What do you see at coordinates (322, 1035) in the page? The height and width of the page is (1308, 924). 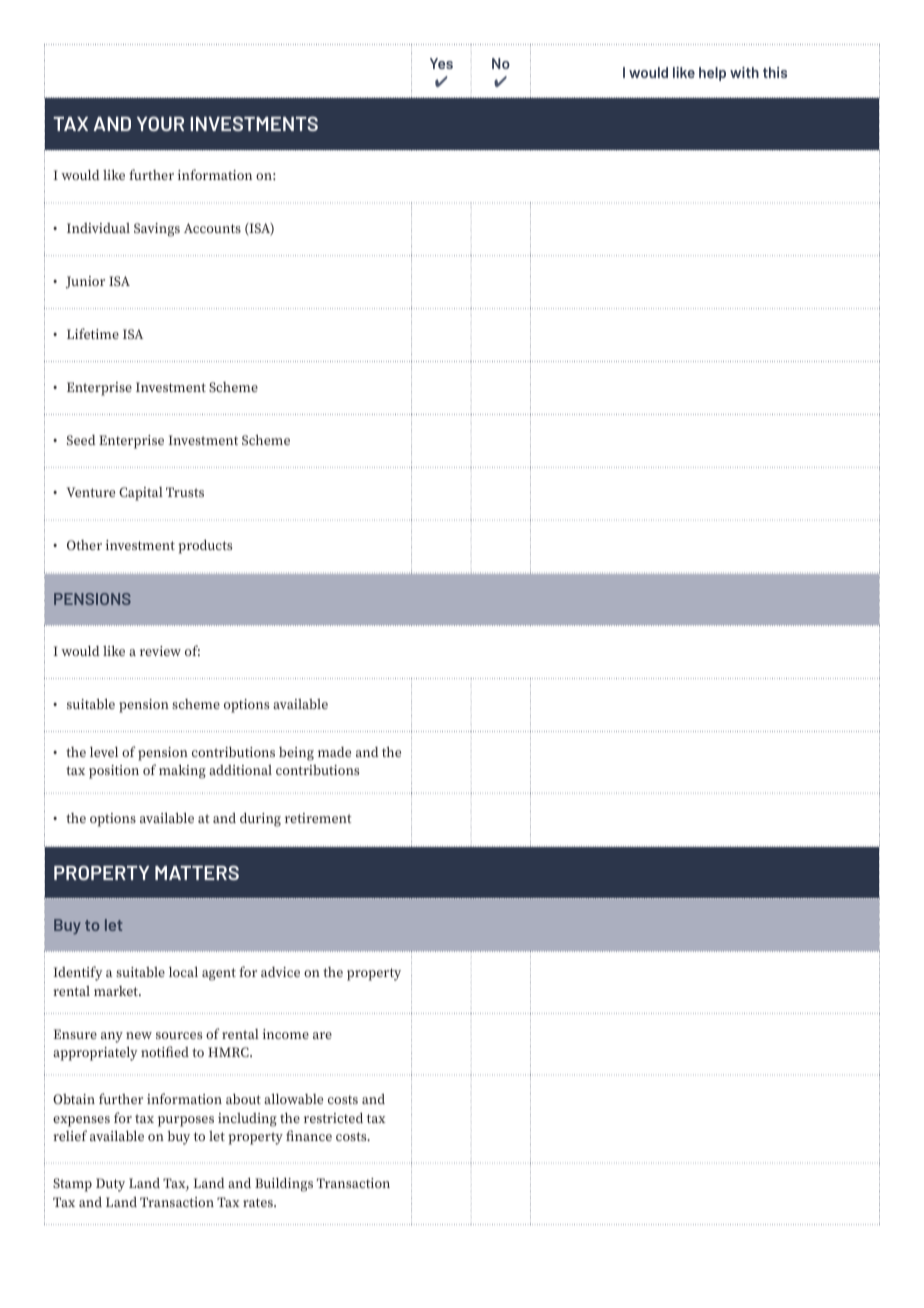 I see `are` at bounding box center [322, 1035].
